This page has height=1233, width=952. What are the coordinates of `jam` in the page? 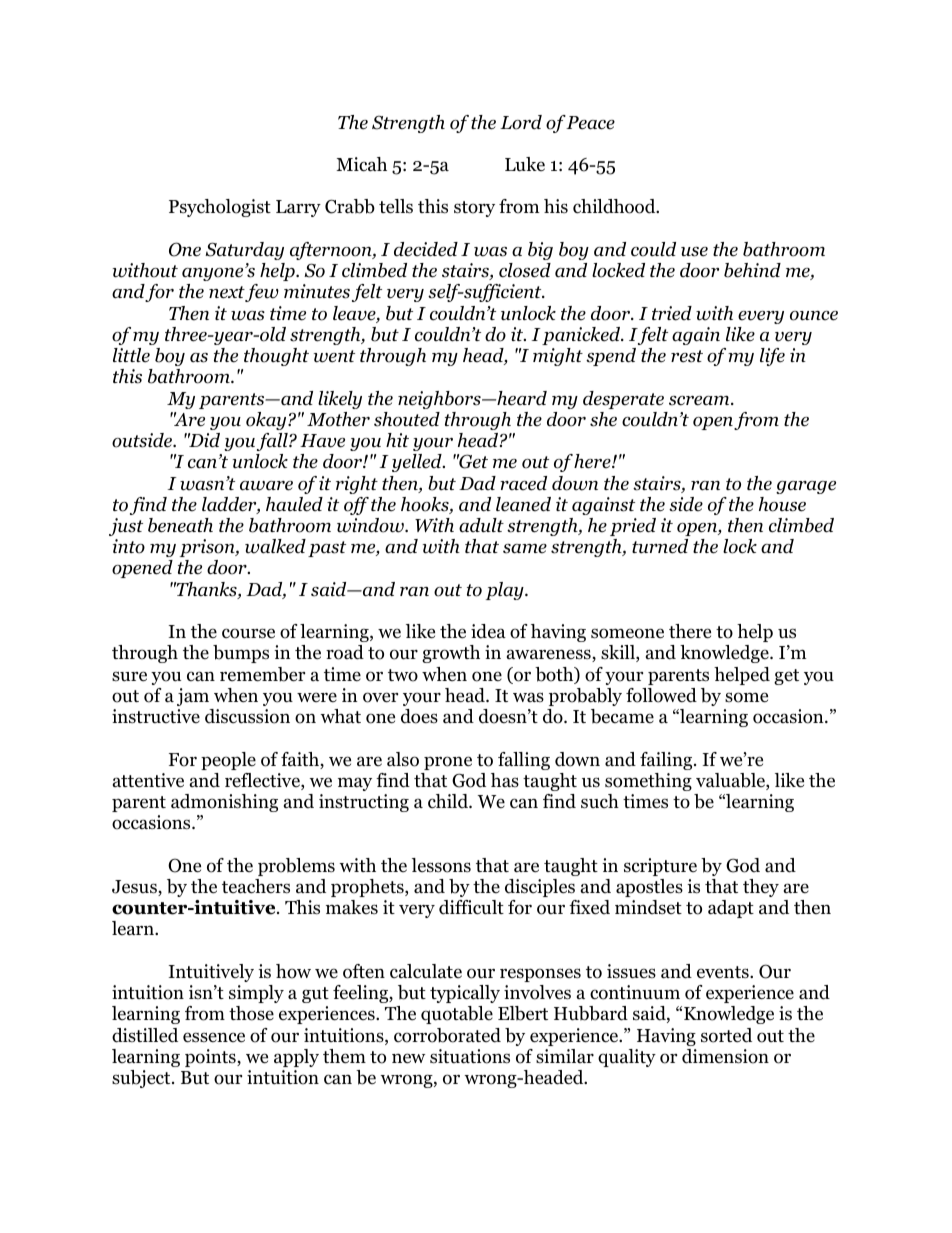 It's located at (193, 697).
